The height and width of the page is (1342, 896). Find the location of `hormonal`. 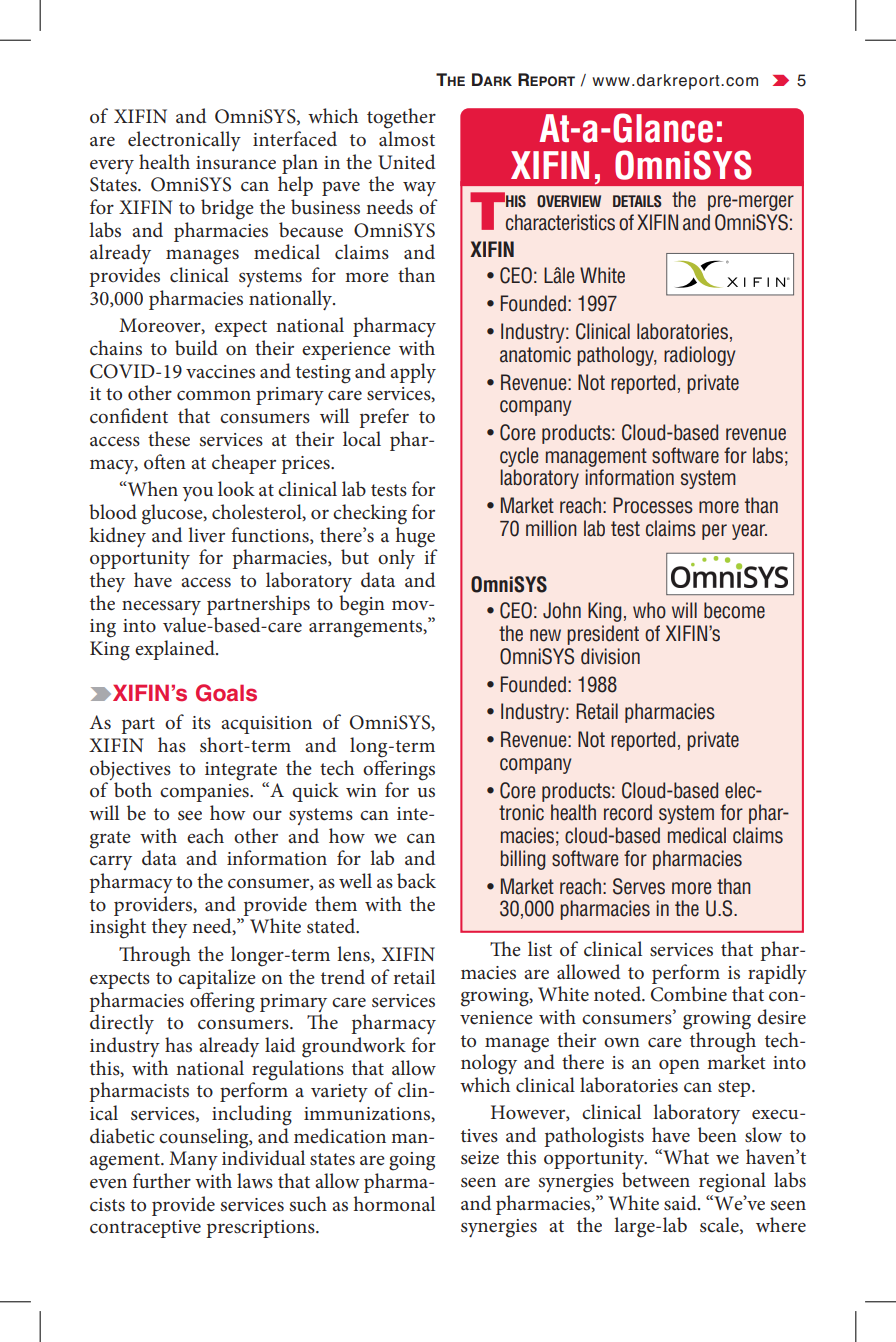

hormonal is located at coordinates (394, 1204).
